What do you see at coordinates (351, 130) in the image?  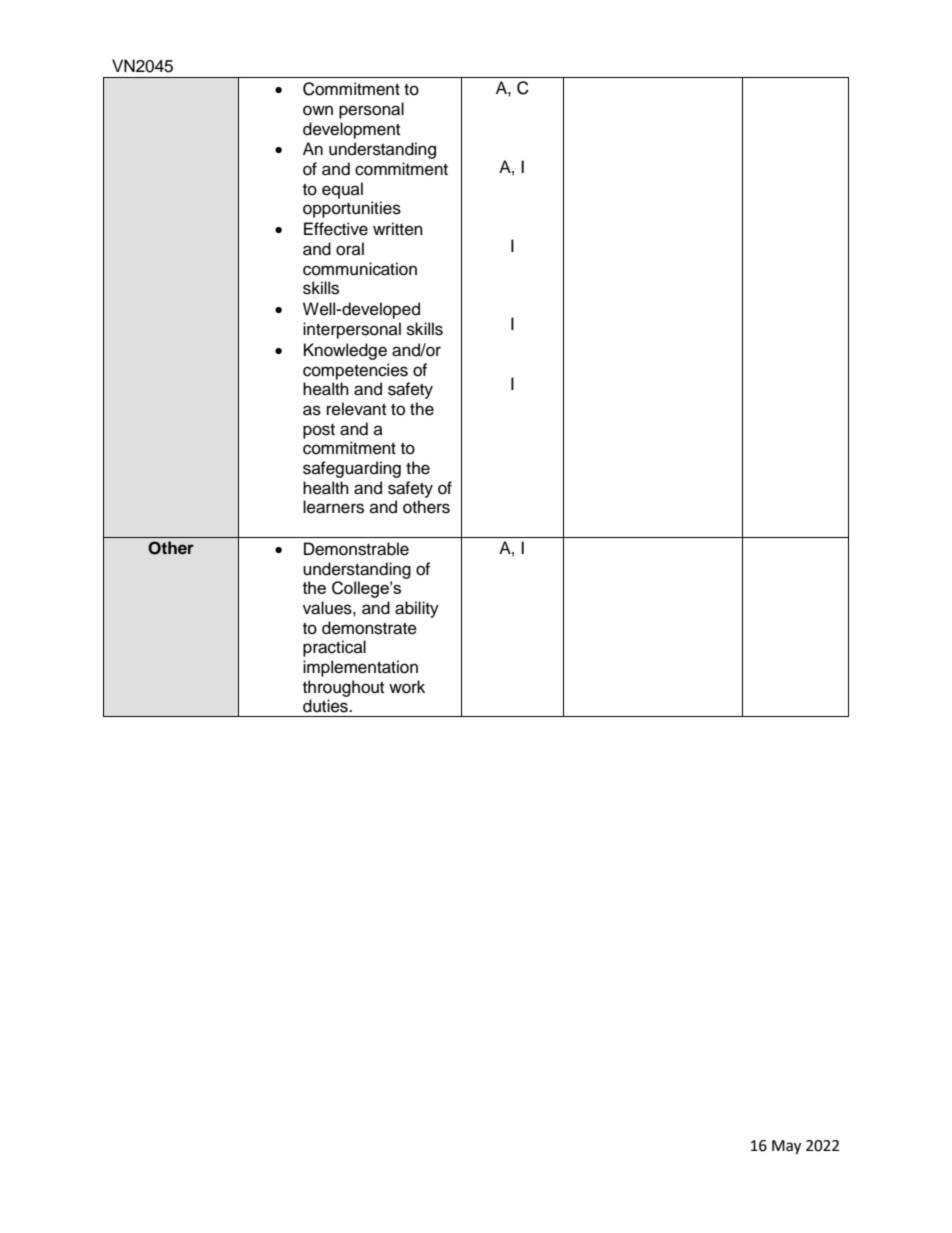 I see `development` at bounding box center [351, 130].
